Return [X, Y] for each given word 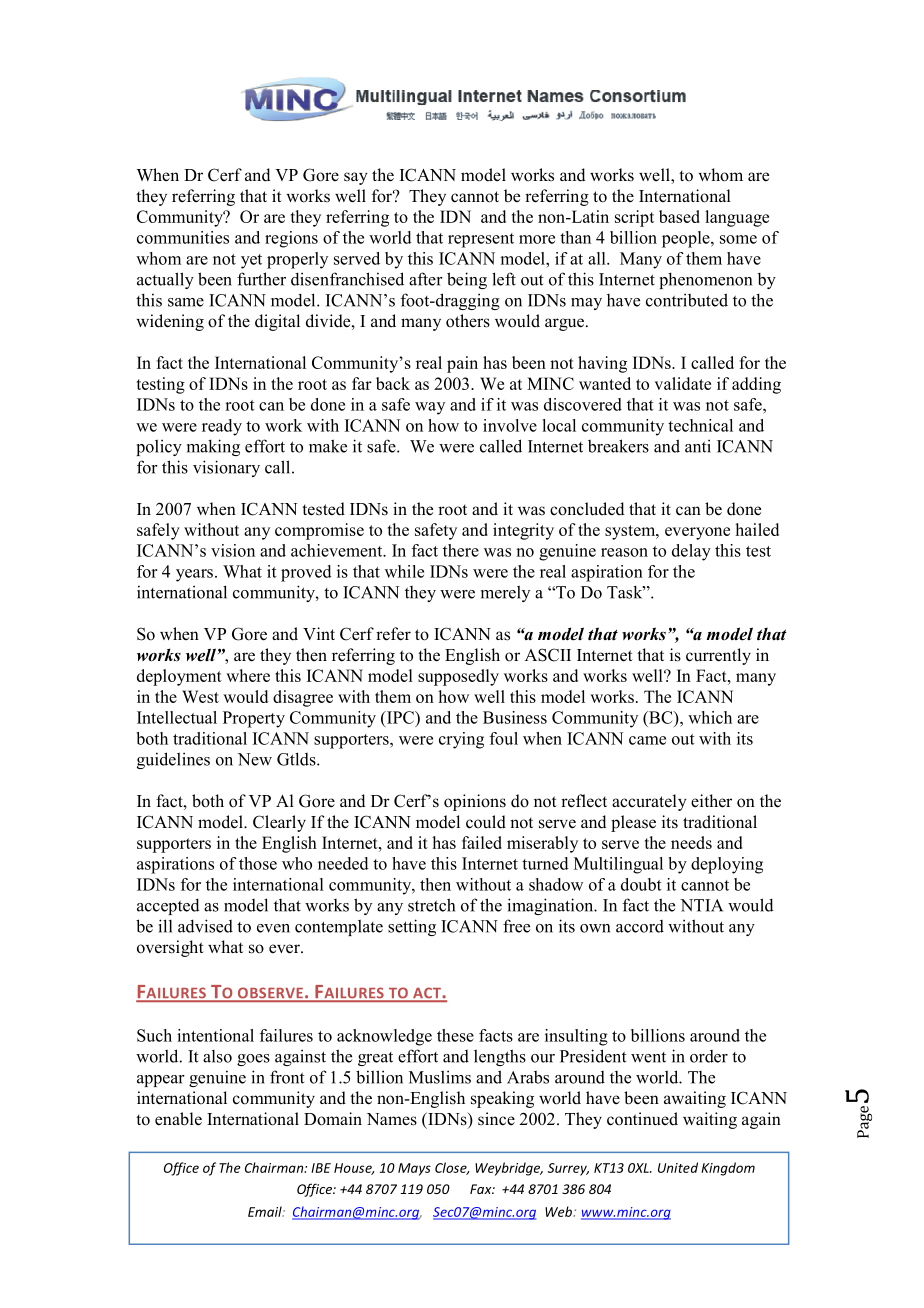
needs [691, 842]
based [679, 216]
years [194, 575]
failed [482, 842]
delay [691, 552]
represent [481, 240]
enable [178, 1119]
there [461, 550]
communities [183, 237]
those [258, 863]
